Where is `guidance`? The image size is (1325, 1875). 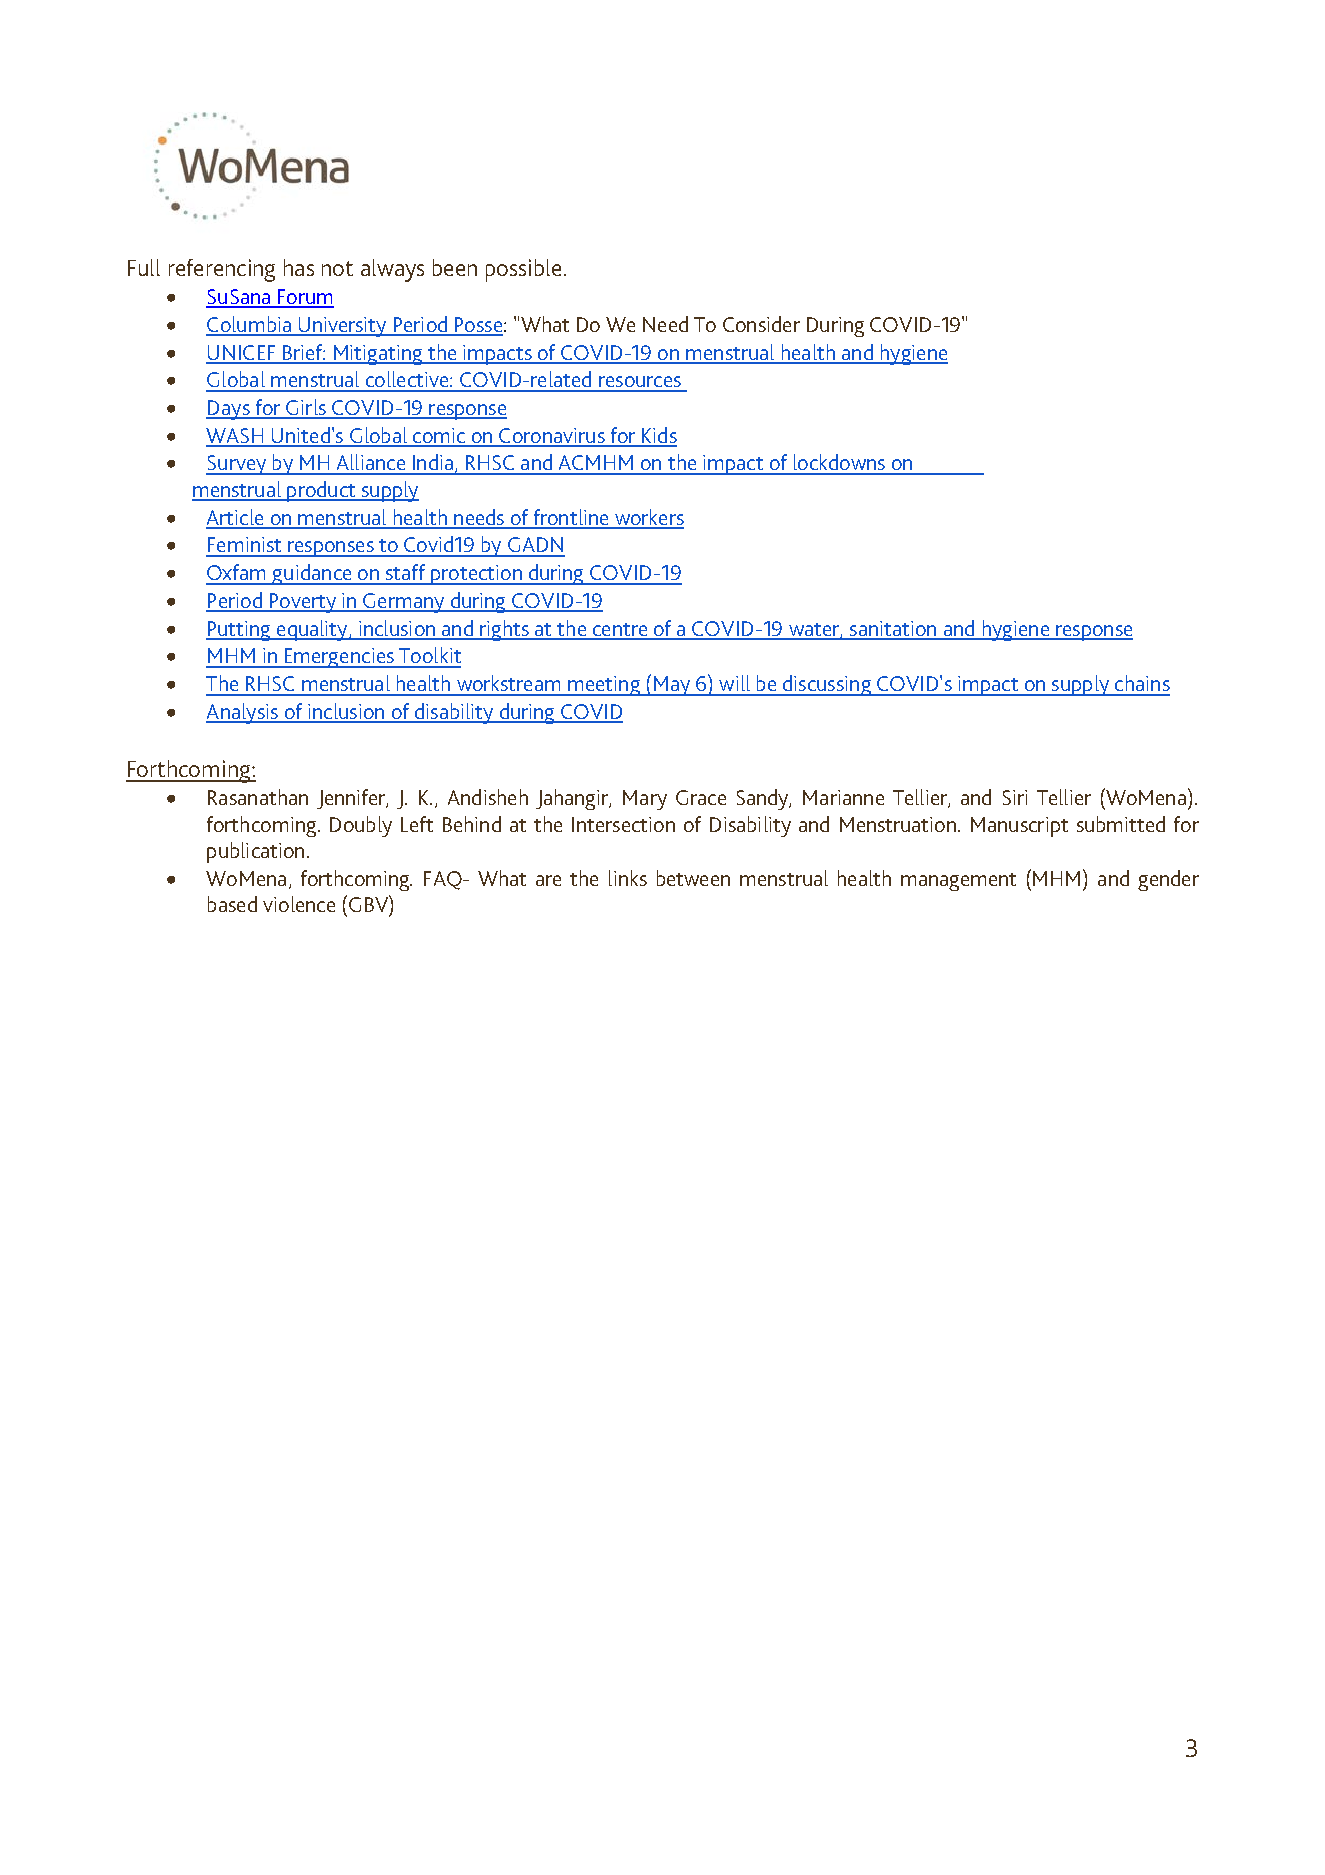
guidance is located at coordinates (312, 574).
